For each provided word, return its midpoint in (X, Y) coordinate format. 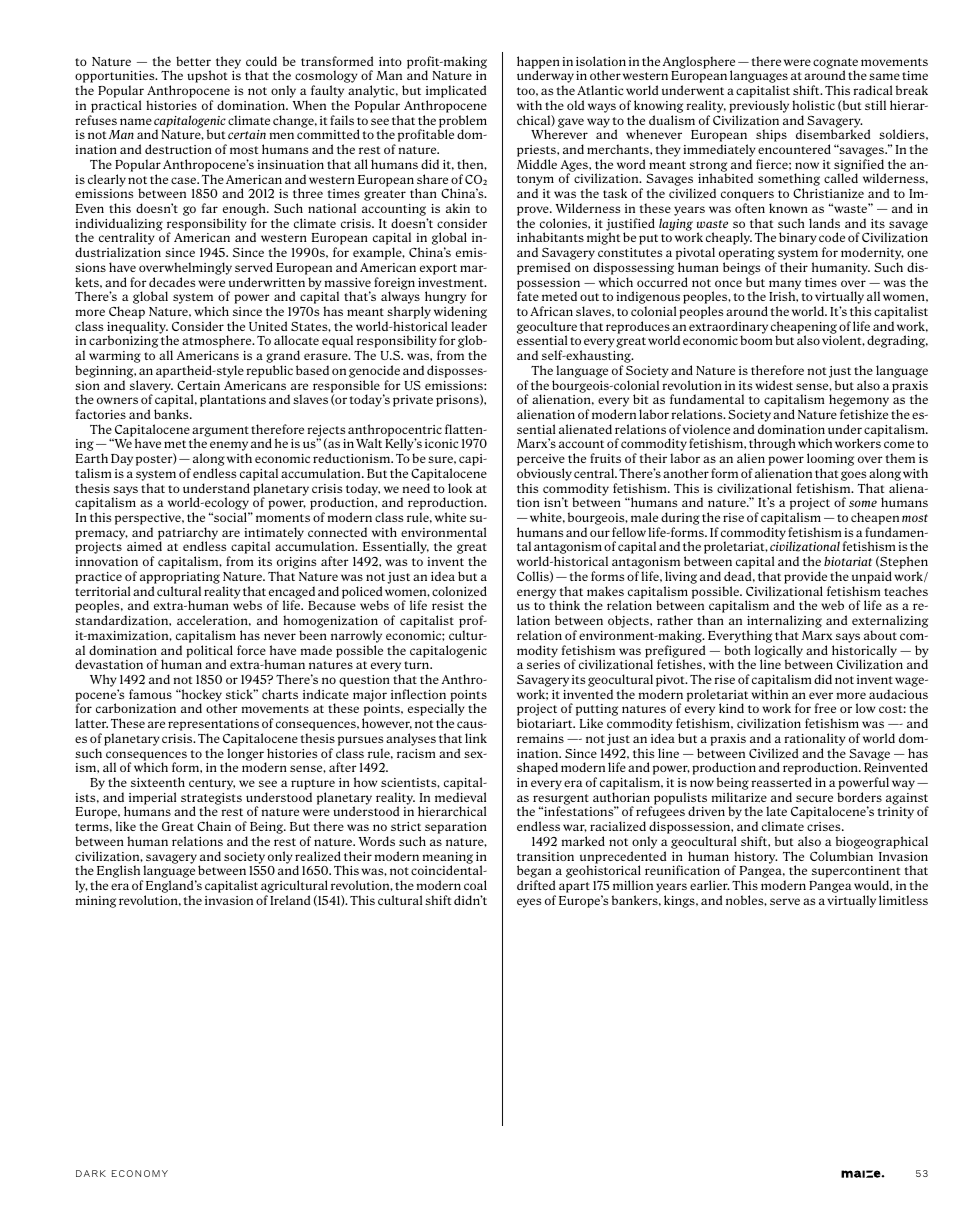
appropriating (180, 578)
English (119, 873)
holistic (813, 105)
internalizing (784, 623)
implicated (456, 93)
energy (537, 595)
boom (756, 340)
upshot (207, 76)
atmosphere (218, 341)
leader (469, 326)
